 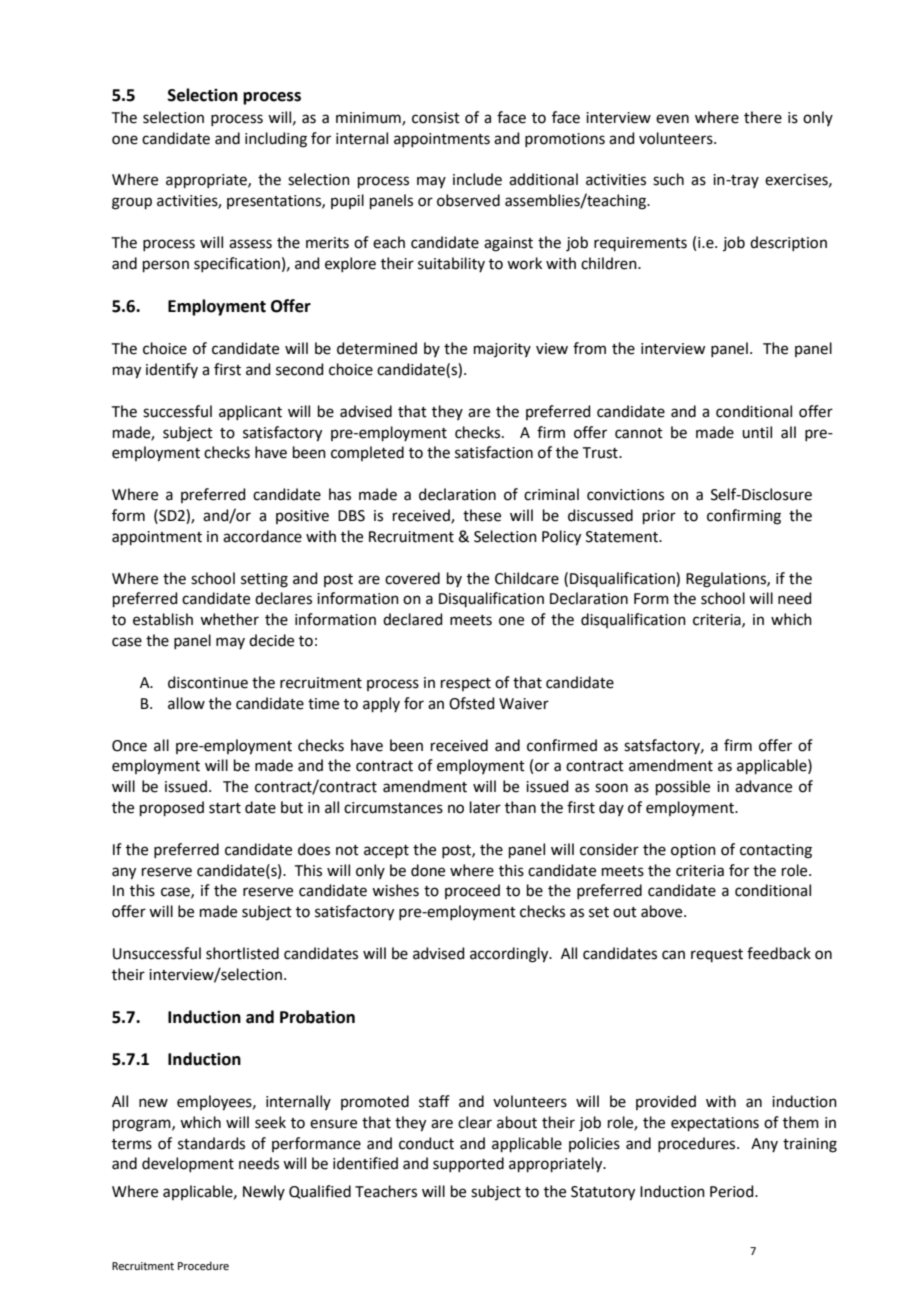 What do you see at coordinates (466, 684) in the screenshot?
I see `respect` at bounding box center [466, 684].
